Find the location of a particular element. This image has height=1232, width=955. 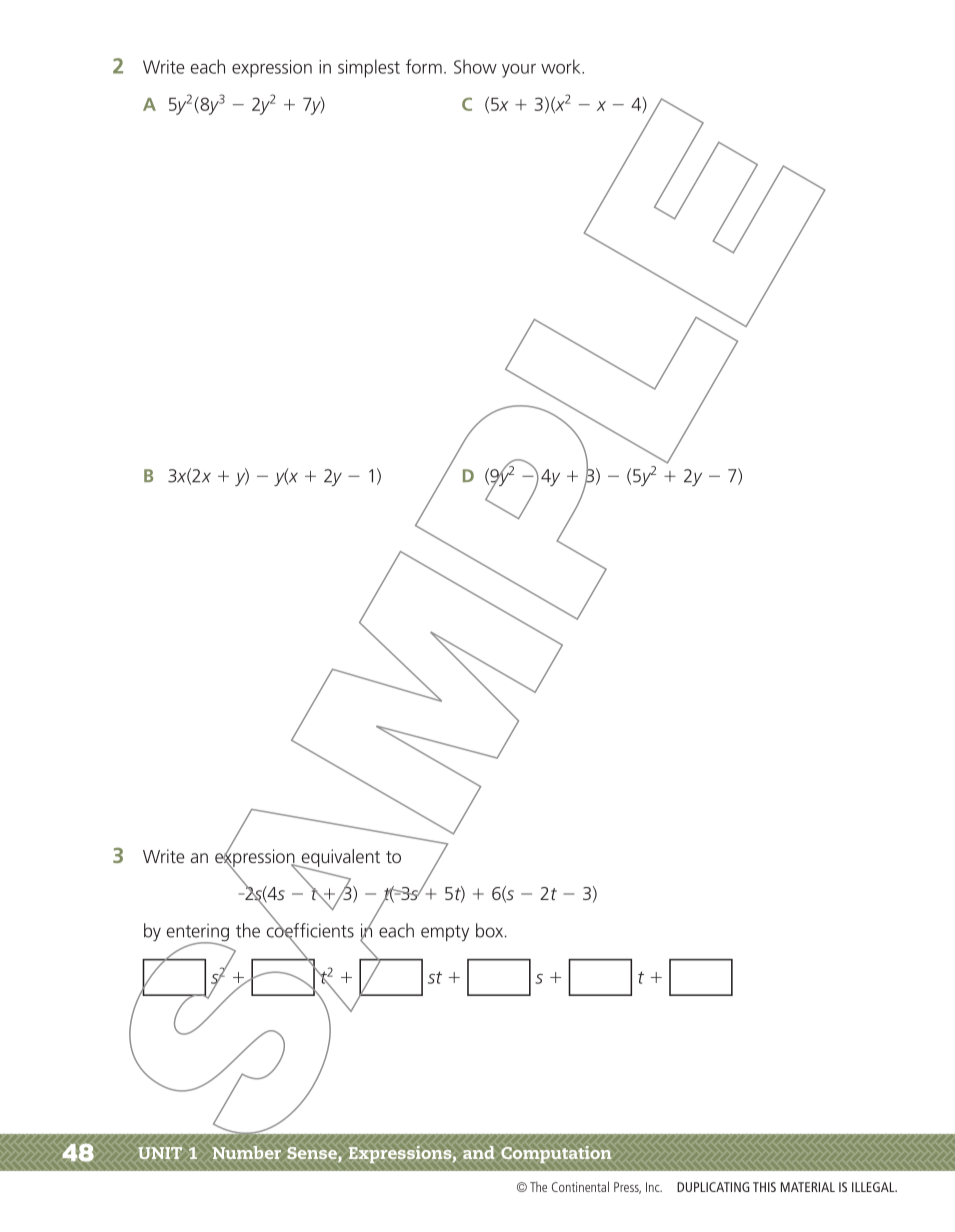

Number is located at coordinates (246, 1152).
